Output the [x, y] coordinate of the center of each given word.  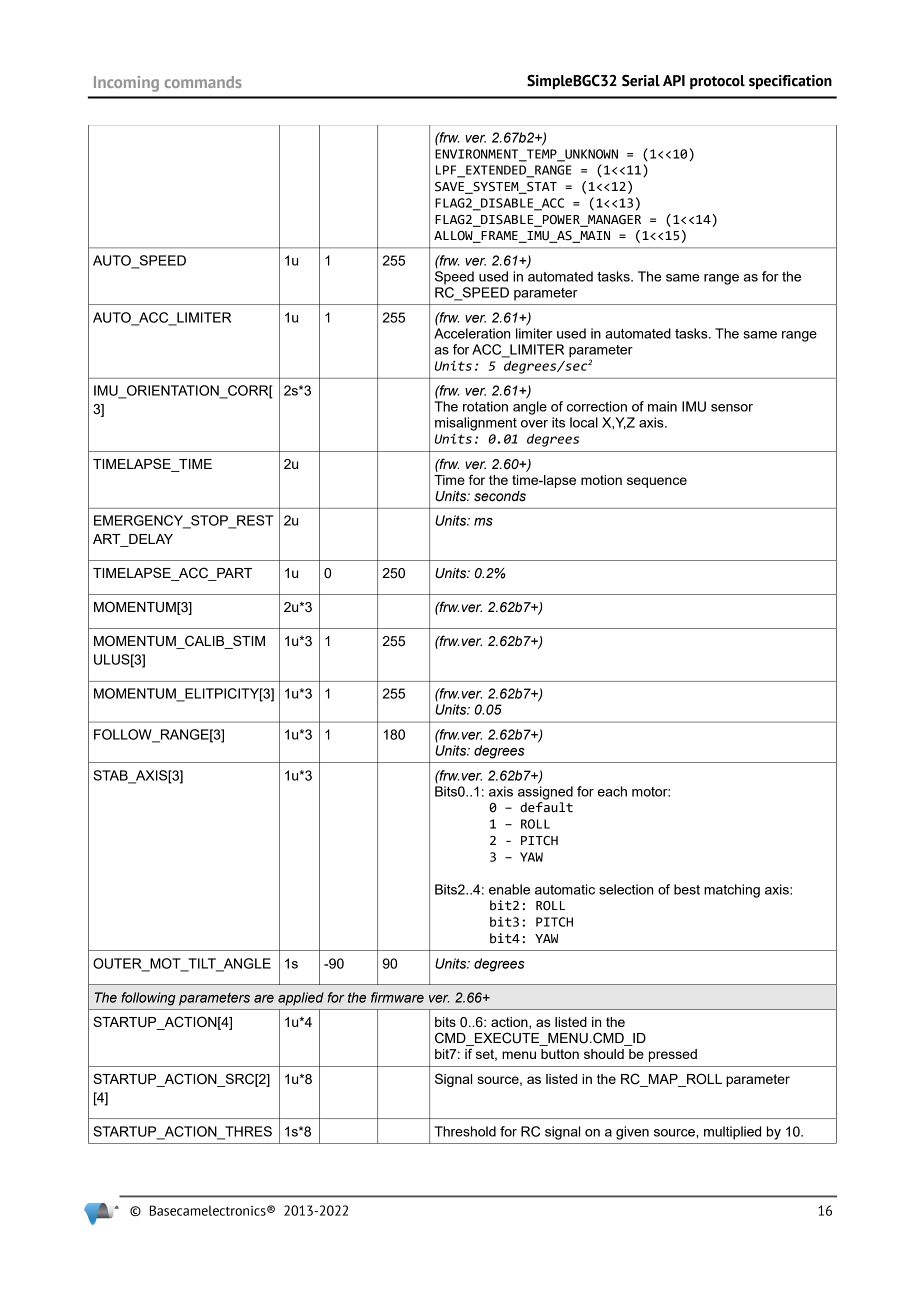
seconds [500, 496]
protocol [717, 82]
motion [601, 480]
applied [301, 999]
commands [203, 82]
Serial [641, 81]
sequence [657, 482]
